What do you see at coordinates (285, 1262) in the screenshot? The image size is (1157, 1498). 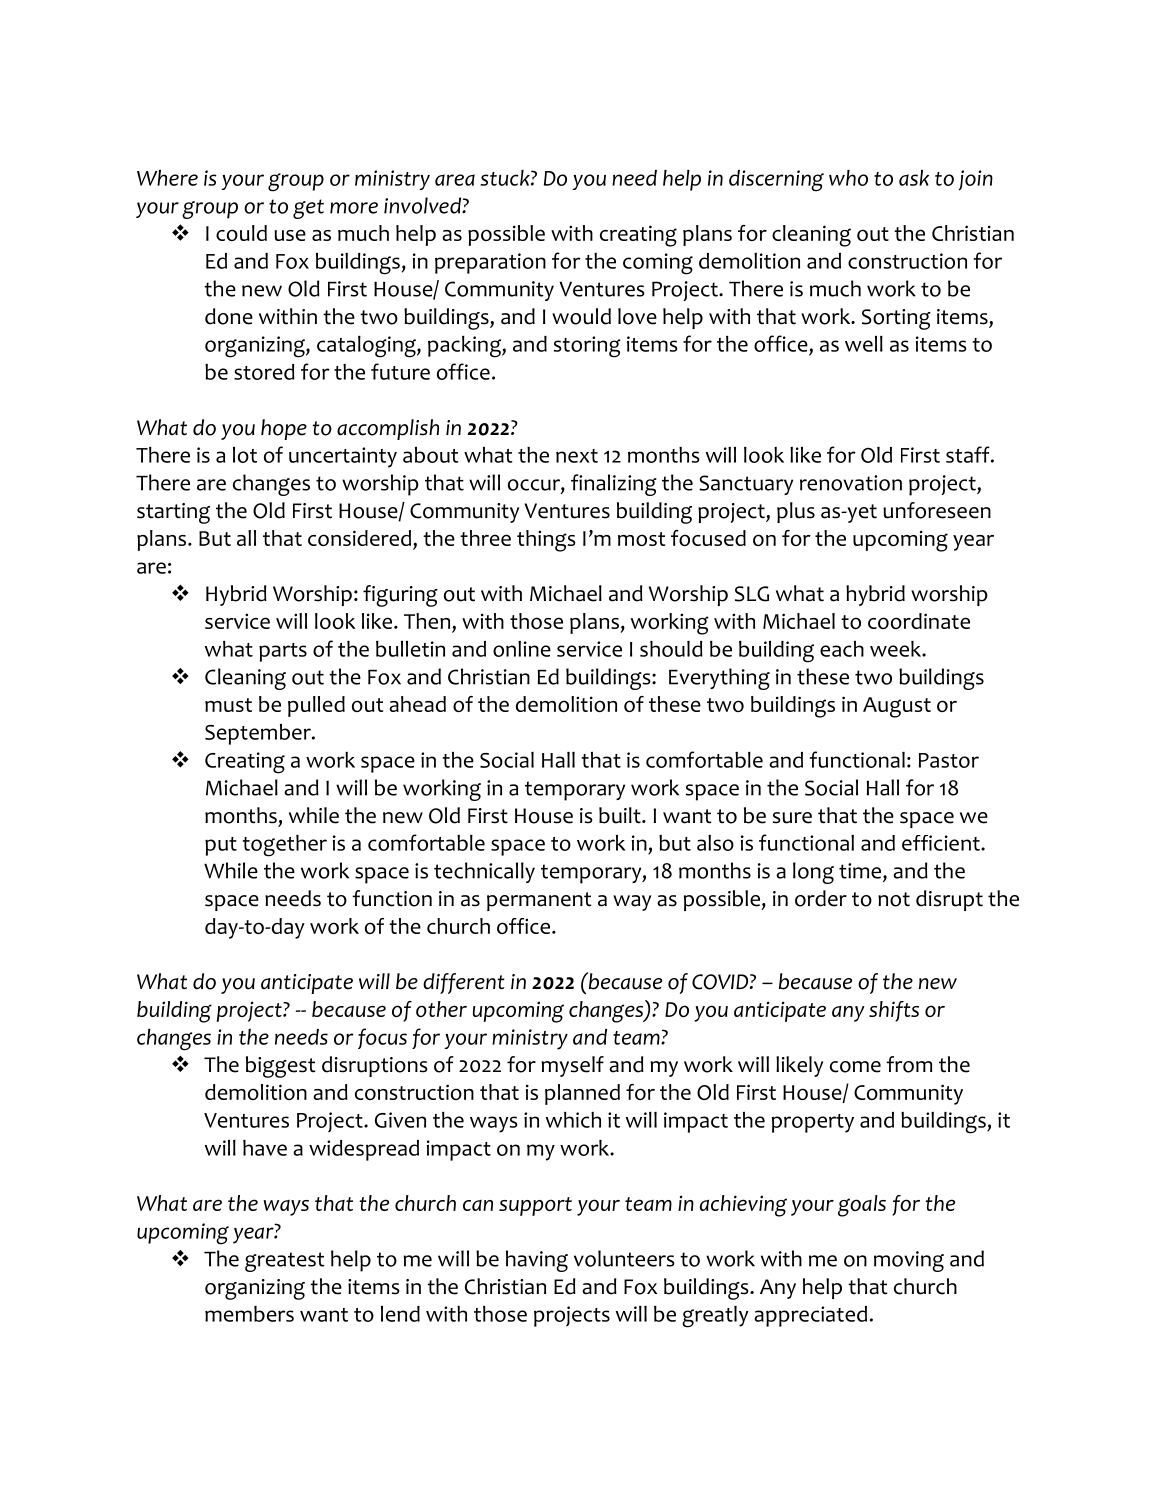 I see `greatest` at bounding box center [285, 1262].
